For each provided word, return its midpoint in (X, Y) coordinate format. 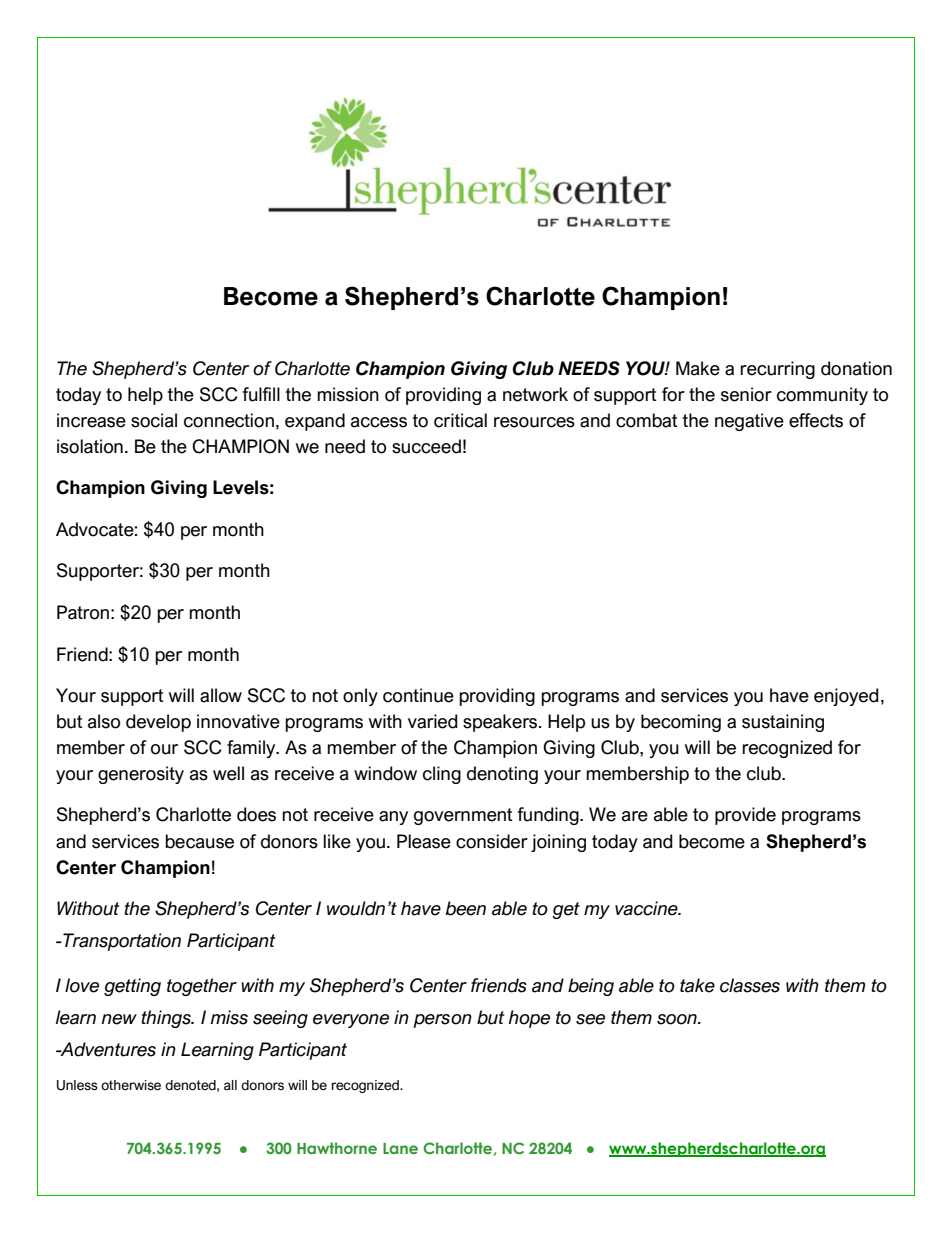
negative (749, 422)
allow (221, 695)
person (442, 1021)
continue (418, 695)
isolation (90, 446)
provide (745, 816)
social (154, 420)
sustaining (783, 723)
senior (746, 394)
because (199, 841)
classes (750, 985)
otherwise (131, 1085)
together (202, 987)
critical (460, 420)
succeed (426, 446)
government (463, 816)
